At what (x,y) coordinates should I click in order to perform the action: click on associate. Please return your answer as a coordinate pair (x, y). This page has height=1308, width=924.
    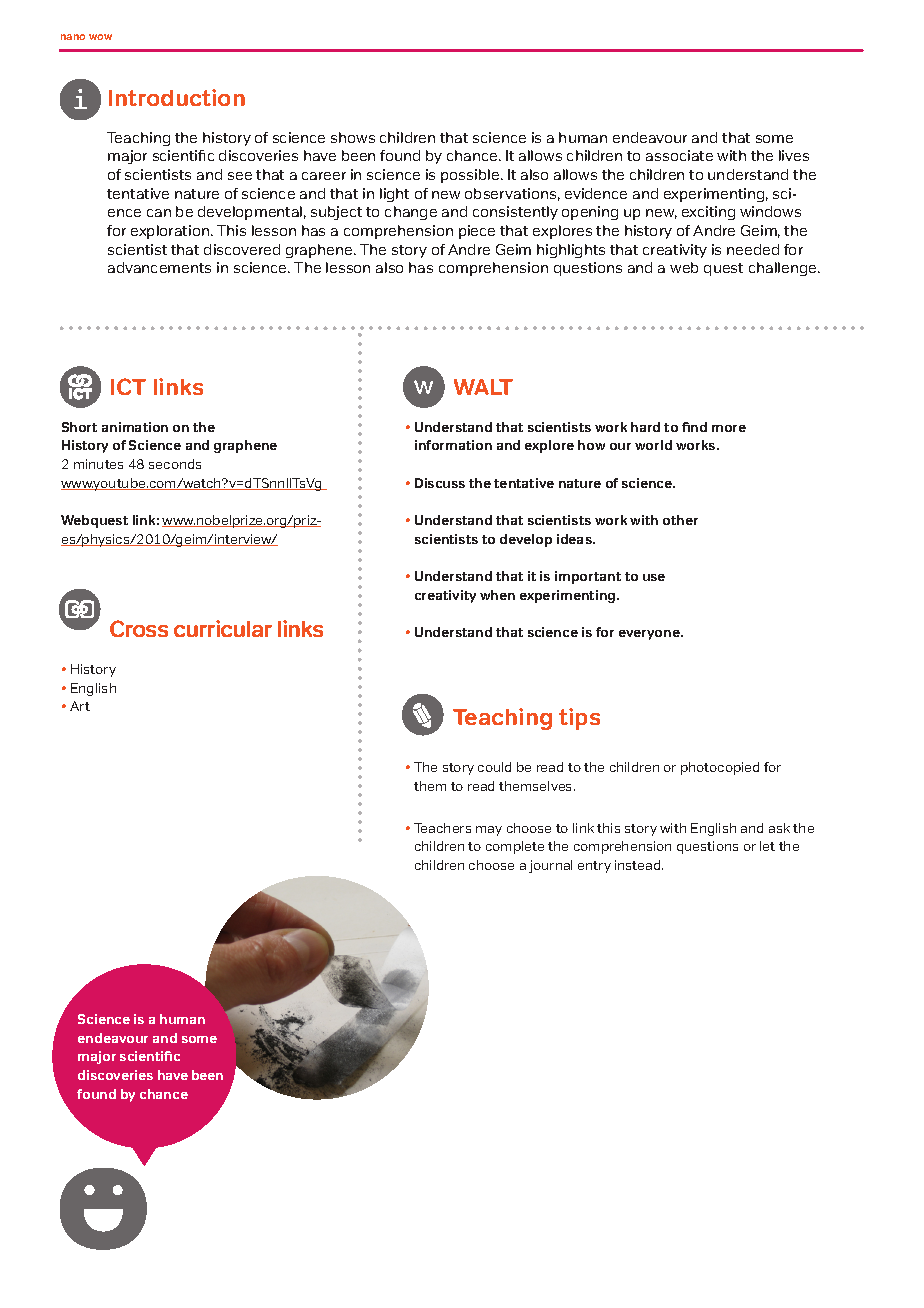
    Looking at the image, I should click on (679, 155).
